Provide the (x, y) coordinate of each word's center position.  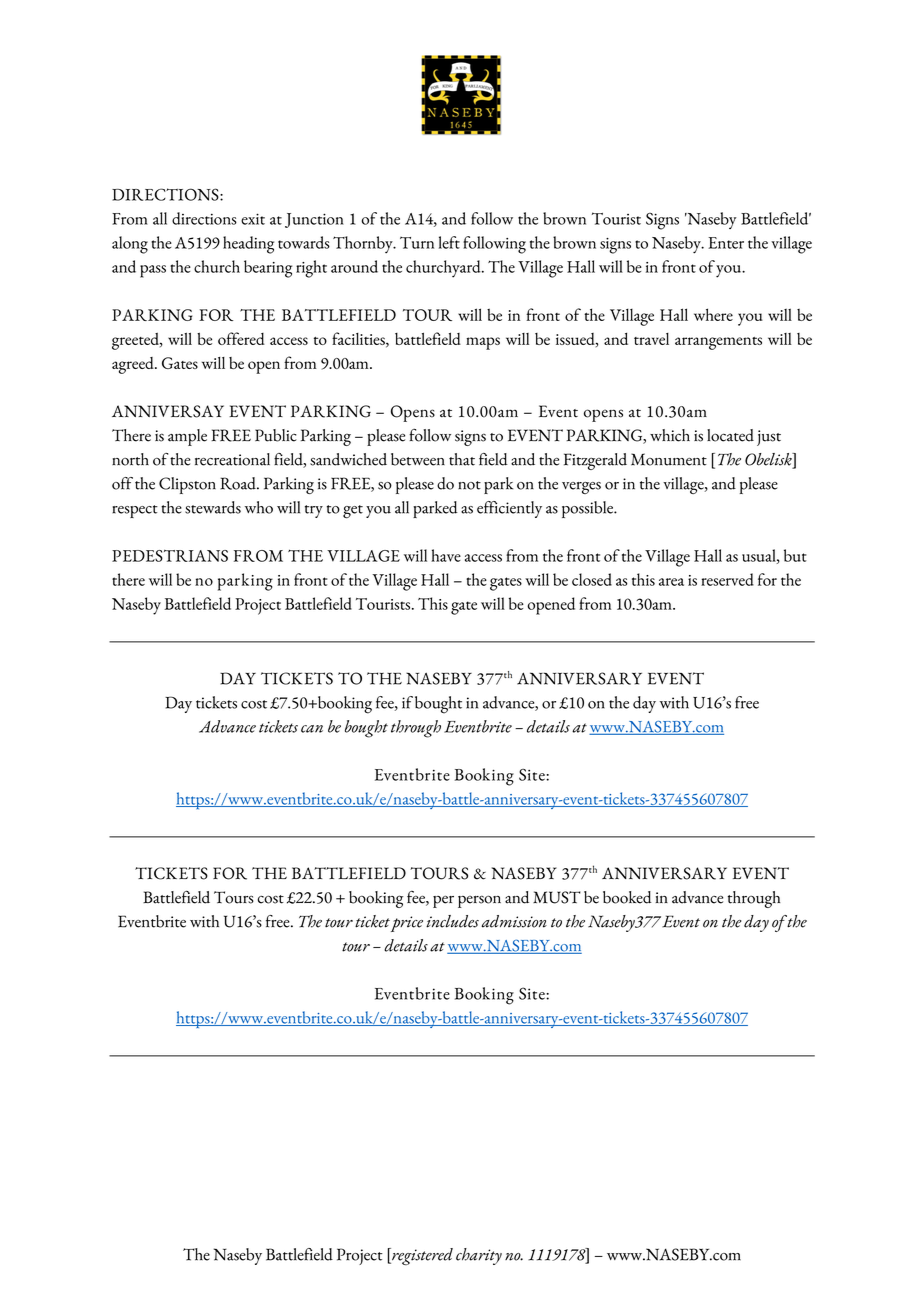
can (312, 729)
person (479, 901)
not (469, 485)
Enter (726, 243)
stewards (213, 507)
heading (248, 245)
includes (452, 921)
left (449, 242)
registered (421, 1256)
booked (627, 897)
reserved (727, 579)
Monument (669, 459)
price (407, 924)
